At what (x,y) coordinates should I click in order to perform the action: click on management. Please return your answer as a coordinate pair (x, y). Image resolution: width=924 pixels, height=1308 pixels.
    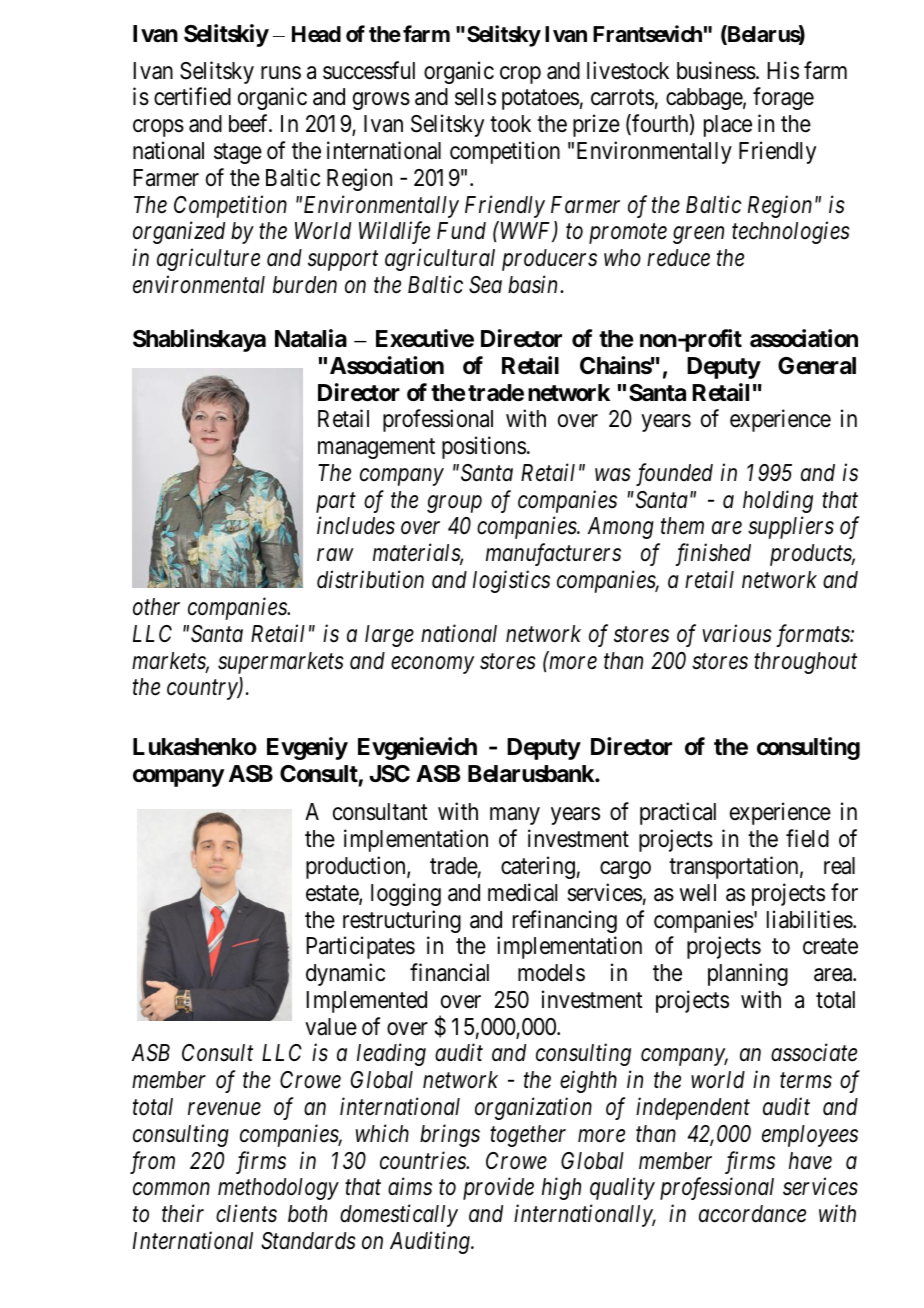
    Looking at the image, I should click on (376, 449).
